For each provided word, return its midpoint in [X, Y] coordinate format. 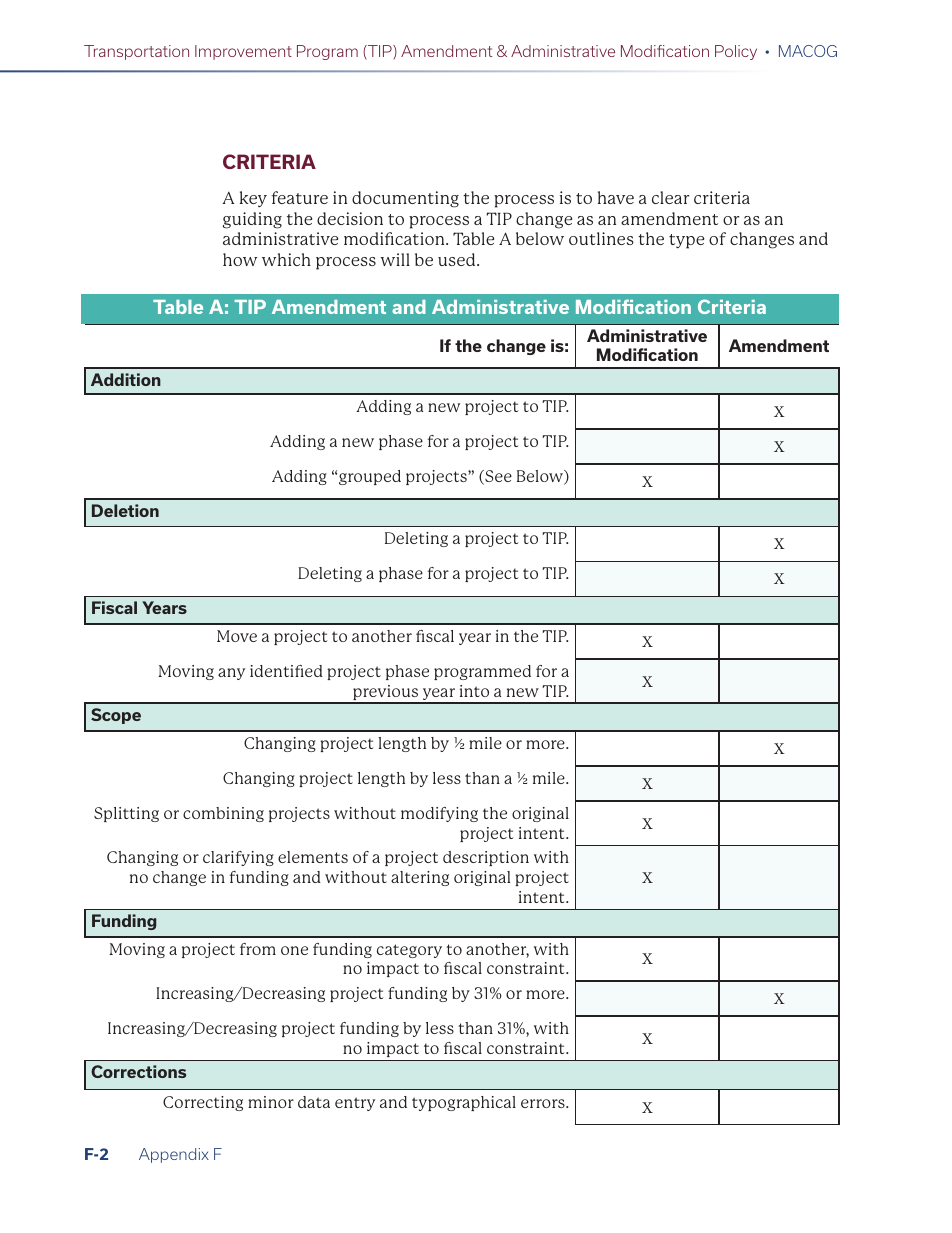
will [395, 259]
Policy [736, 52]
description [486, 858]
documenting [405, 199]
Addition [126, 379]
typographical [464, 1103]
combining [223, 814]
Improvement [243, 52]
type [686, 241]
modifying [439, 814]
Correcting [203, 1103]
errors [544, 1103]
